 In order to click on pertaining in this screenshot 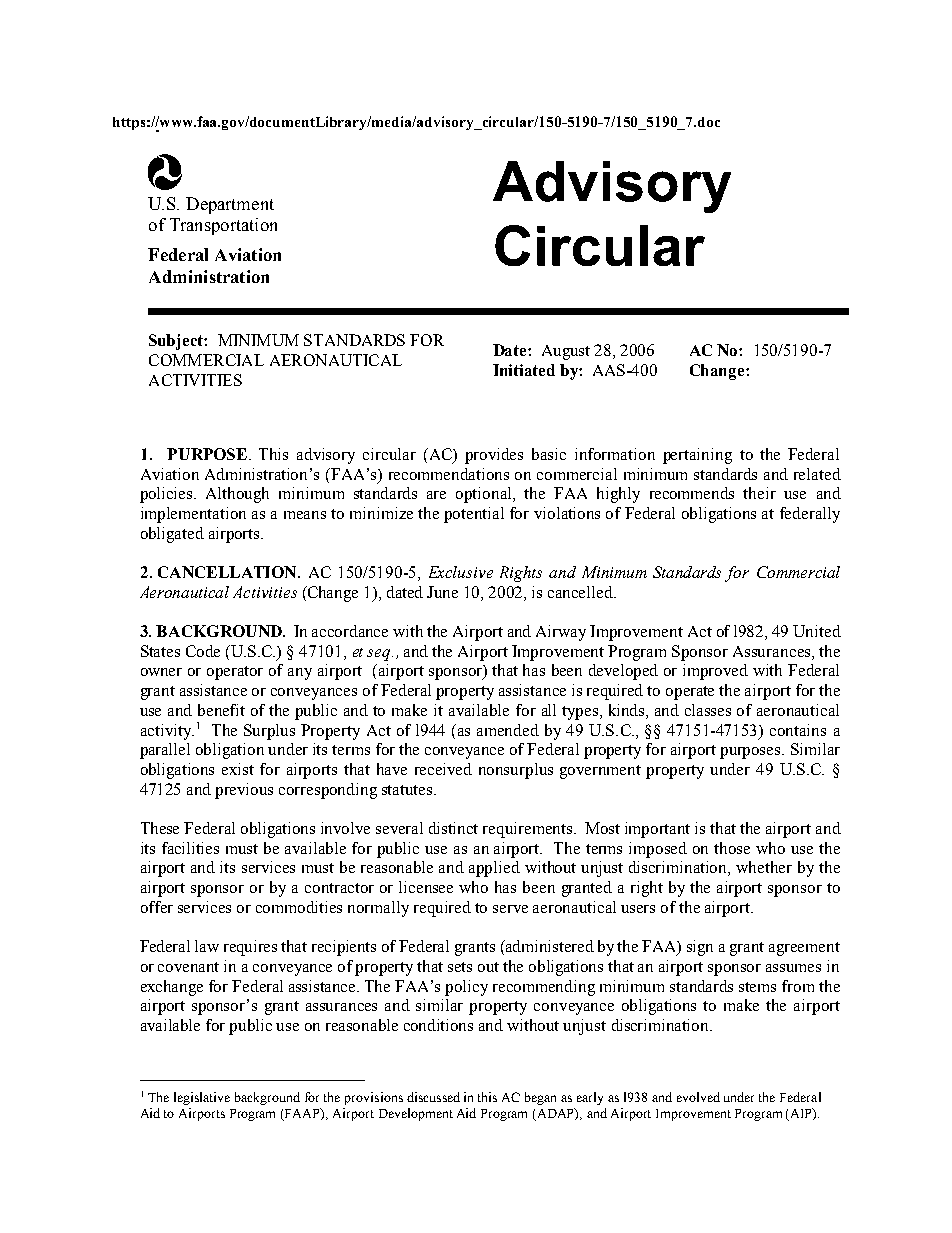, I will do `click(697, 456)`.
